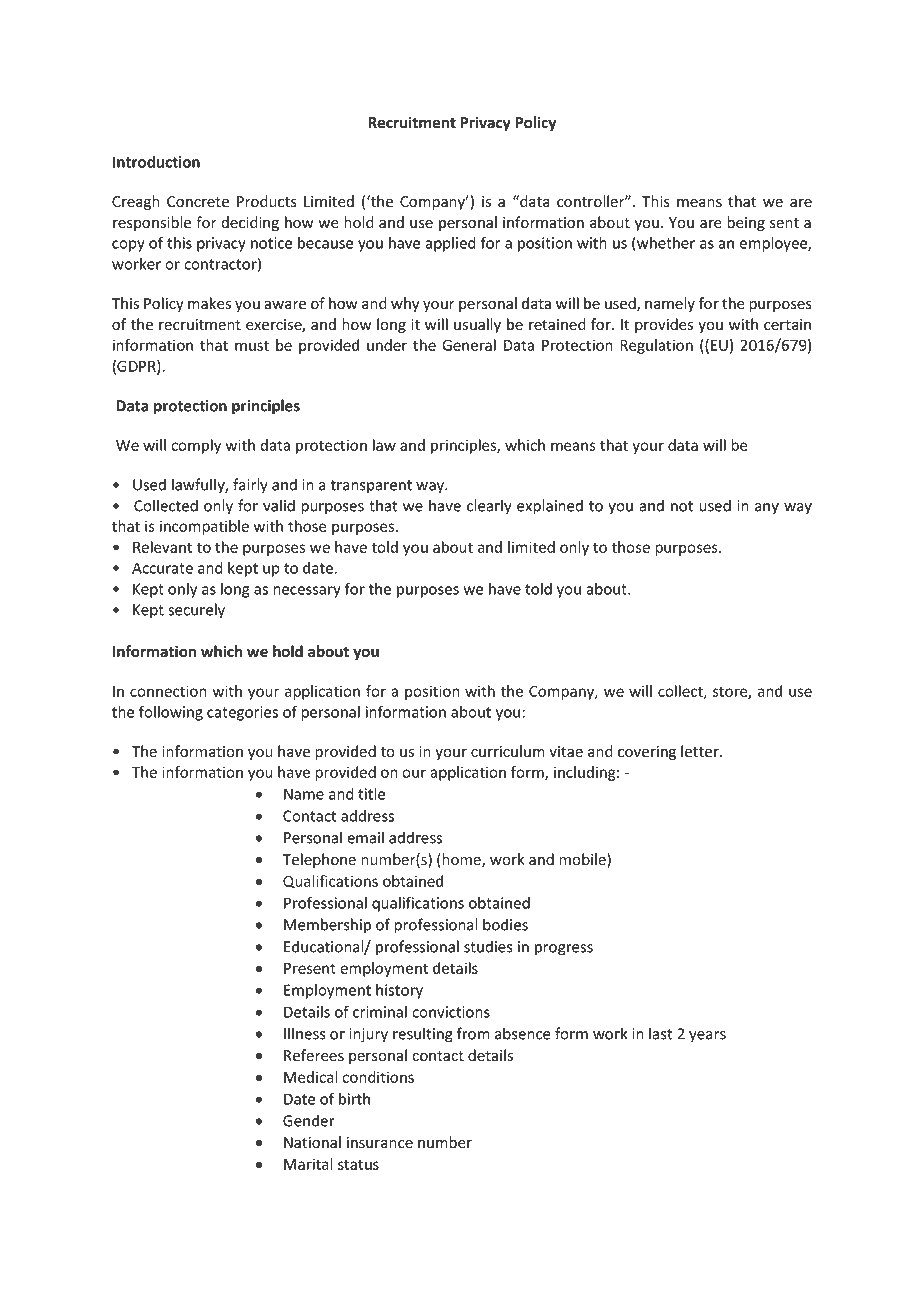 The height and width of the screenshot is (1308, 924). I want to click on connection, so click(168, 691).
